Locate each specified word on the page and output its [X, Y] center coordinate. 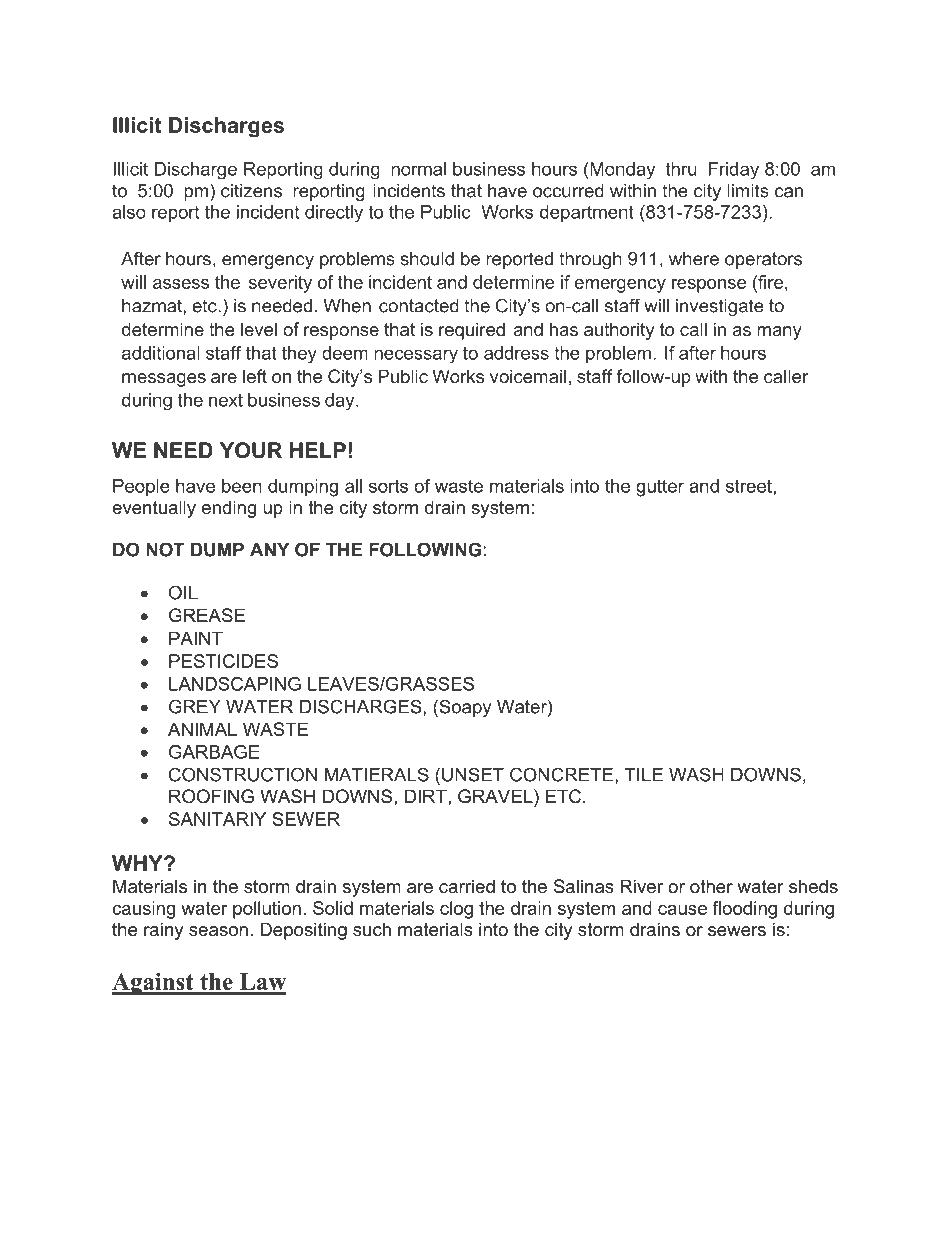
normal [418, 169]
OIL [183, 592]
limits [748, 191]
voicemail [528, 376]
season [218, 931]
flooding [745, 910]
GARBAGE [214, 752]
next [226, 400]
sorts [388, 486]
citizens [251, 191]
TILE [643, 775]
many [779, 333]
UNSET [473, 774]
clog [456, 910]
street [750, 487]
